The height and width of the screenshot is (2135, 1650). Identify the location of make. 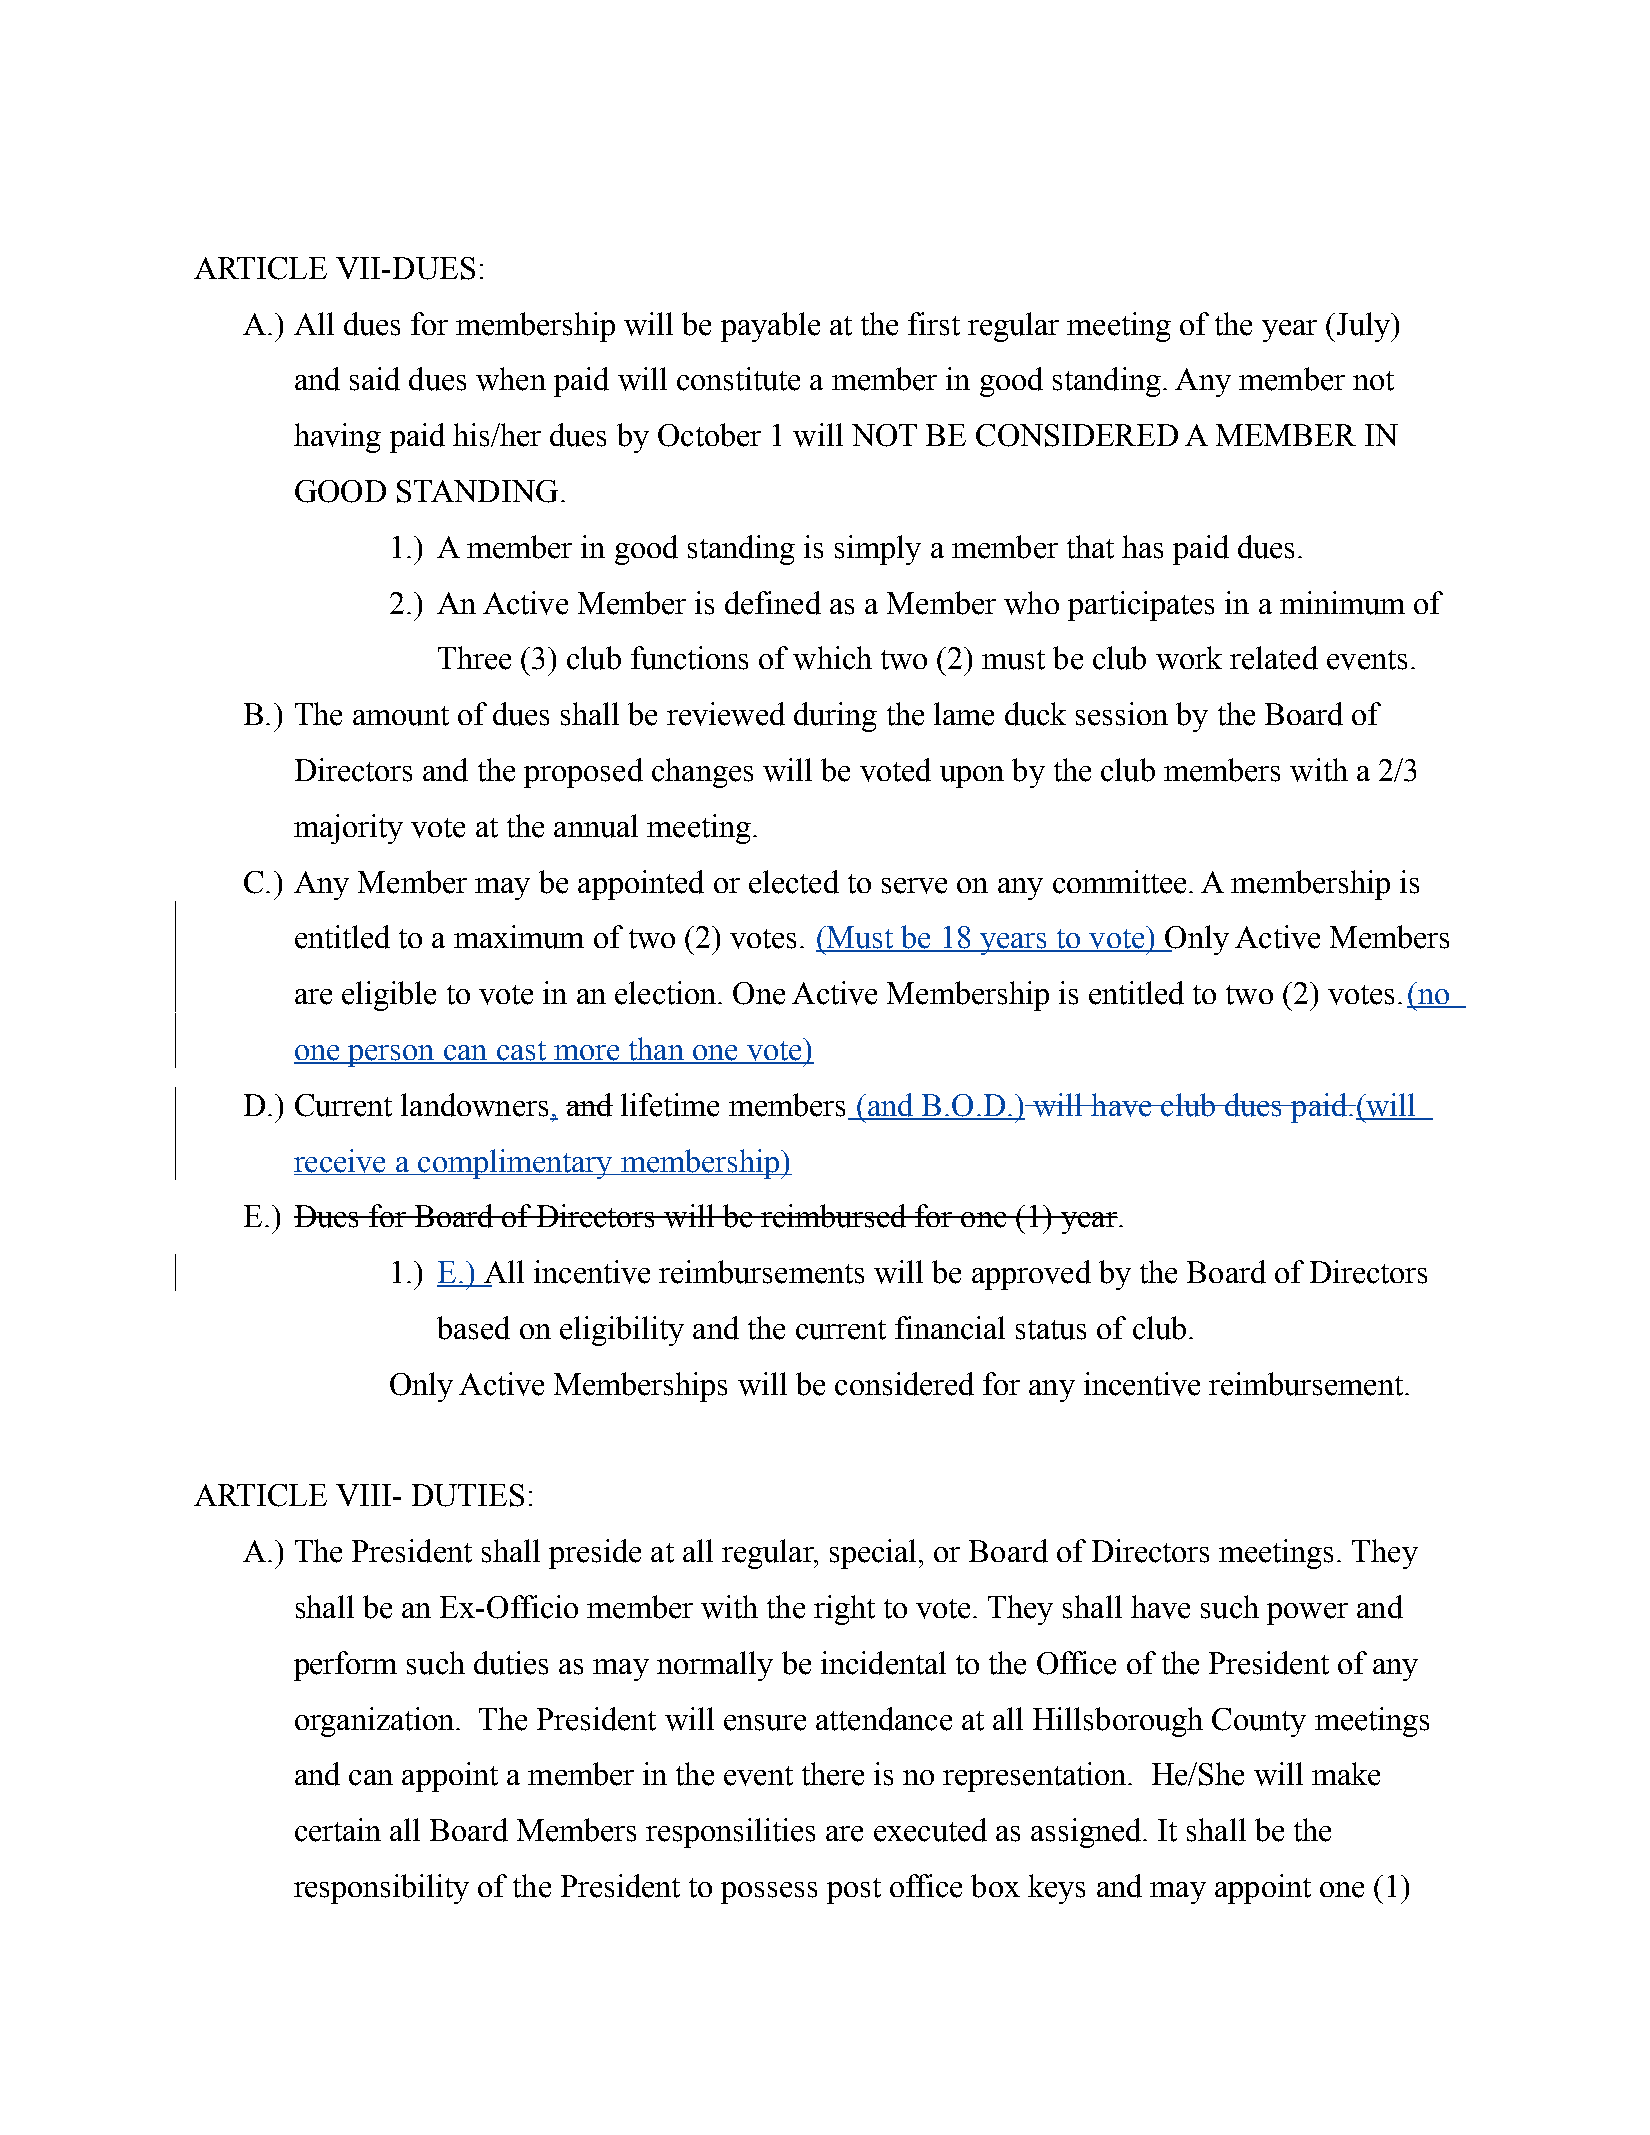
(1346, 1774).
